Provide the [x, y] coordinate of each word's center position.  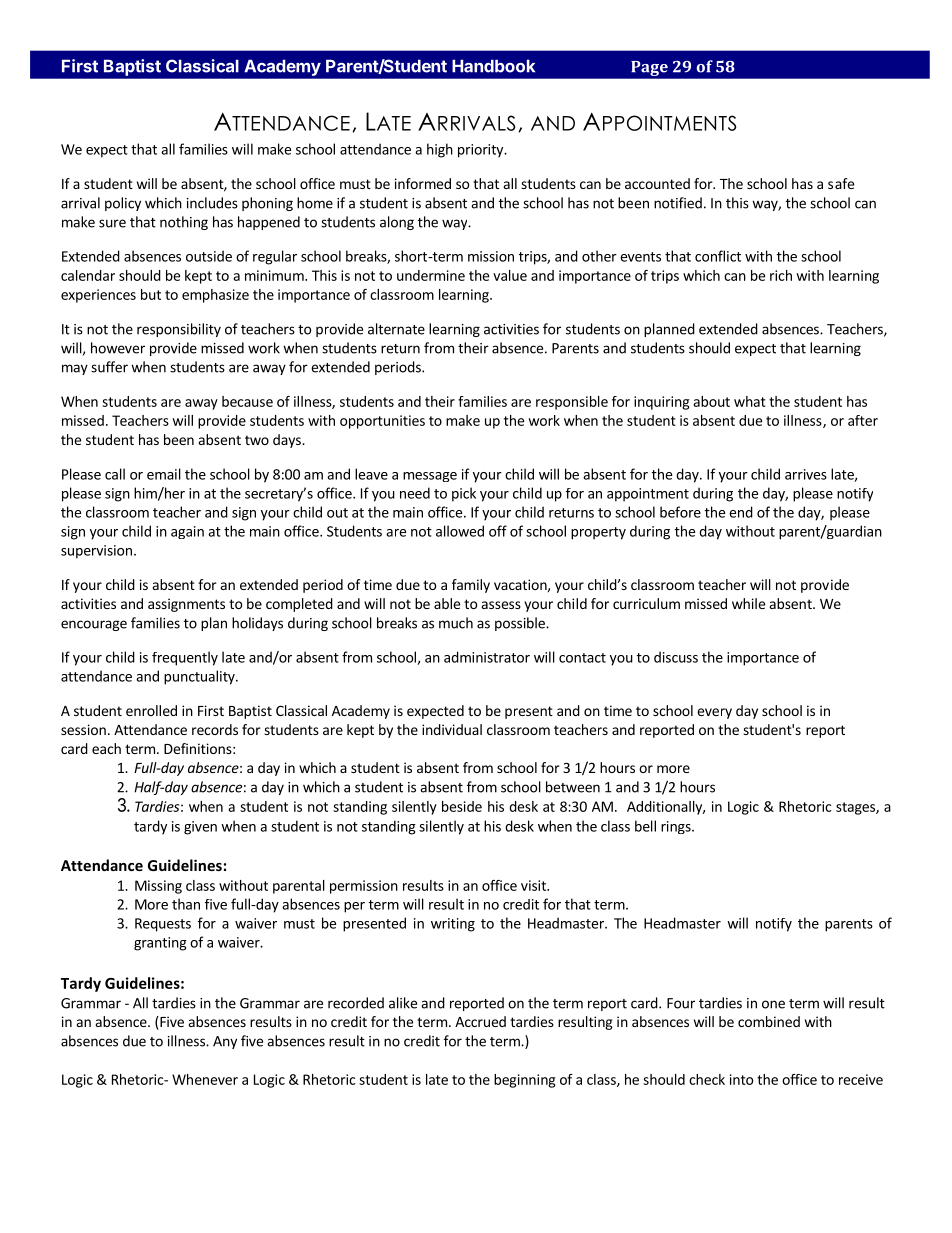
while [748, 603]
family [471, 586]
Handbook [493, 66]
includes [212, 203]
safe [841, 183]
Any [225, 1042]
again [187, 532]
